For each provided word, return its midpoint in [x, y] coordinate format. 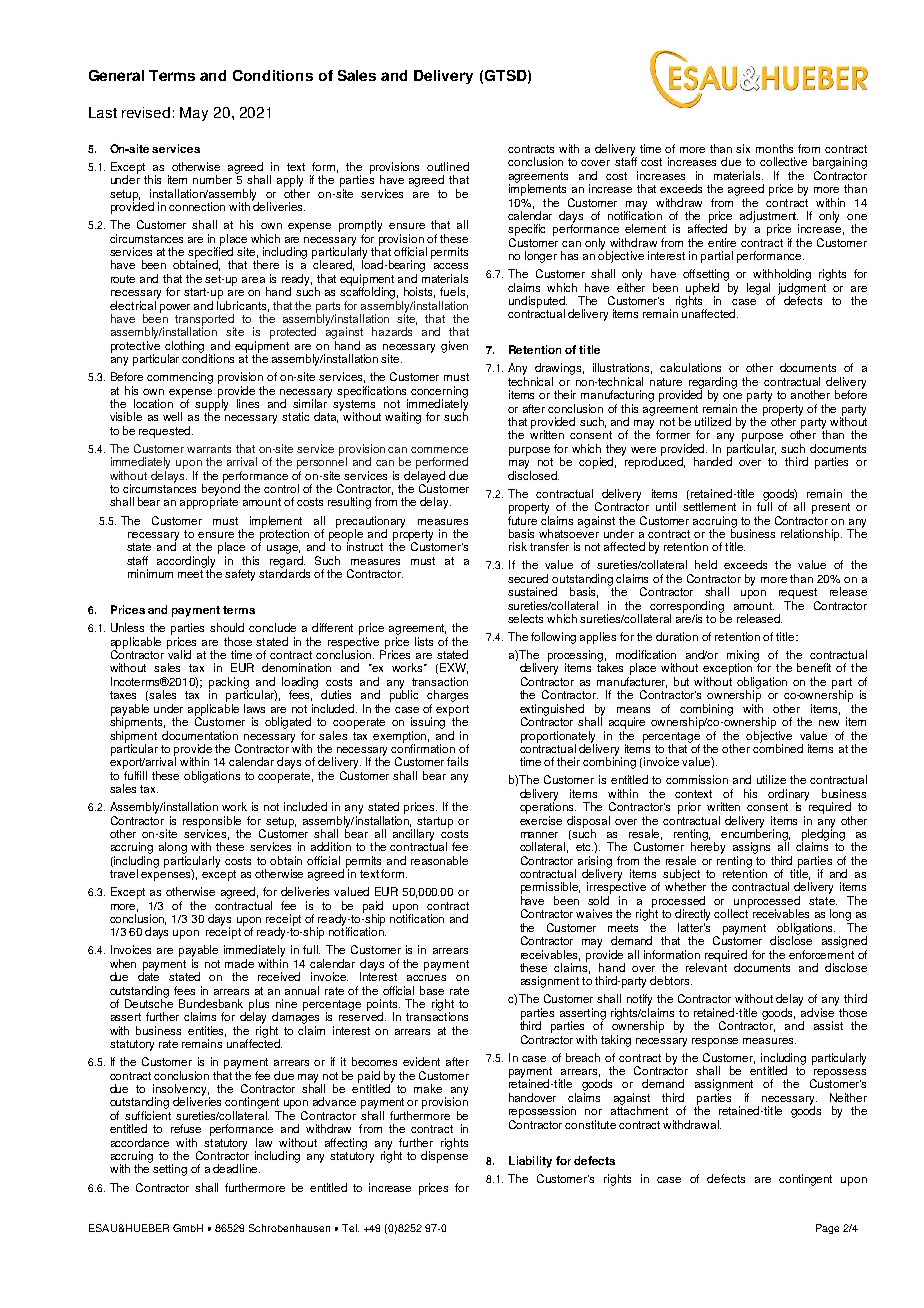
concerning [439, 393]
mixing [743, 657]
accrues [426, 978]
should [227, 627]
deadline [236, 1168]
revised [146, 112]
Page [827, 1229]
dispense [444, 1156]
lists [424, 641]
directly [692, 915]
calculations [690, 367]
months [774, 148]
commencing [180, 378]
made [239, 963]
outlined [448, 166]
